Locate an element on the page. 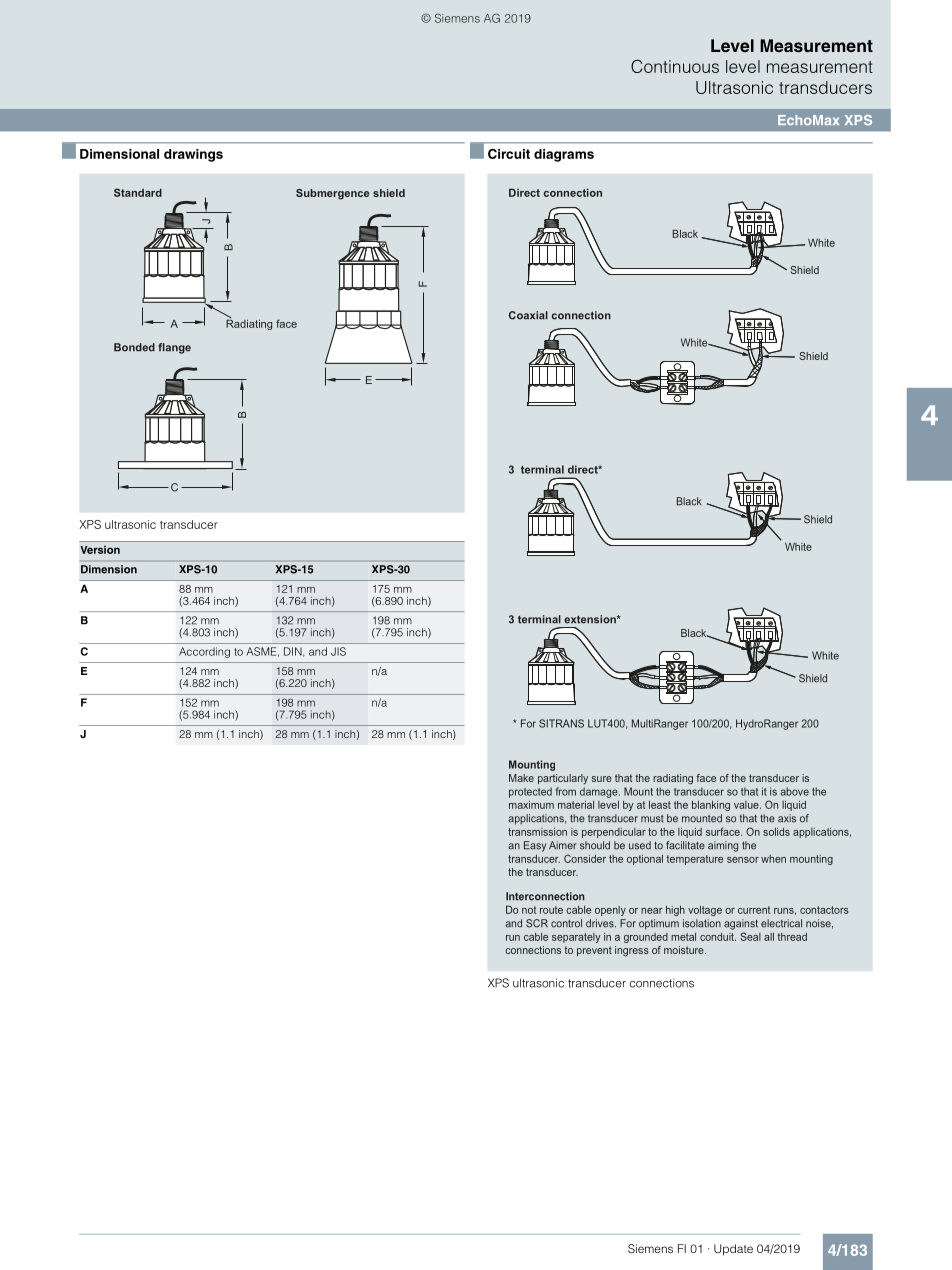 The image size is (952, 1270). JIS is located at coordinates (338, 651).
